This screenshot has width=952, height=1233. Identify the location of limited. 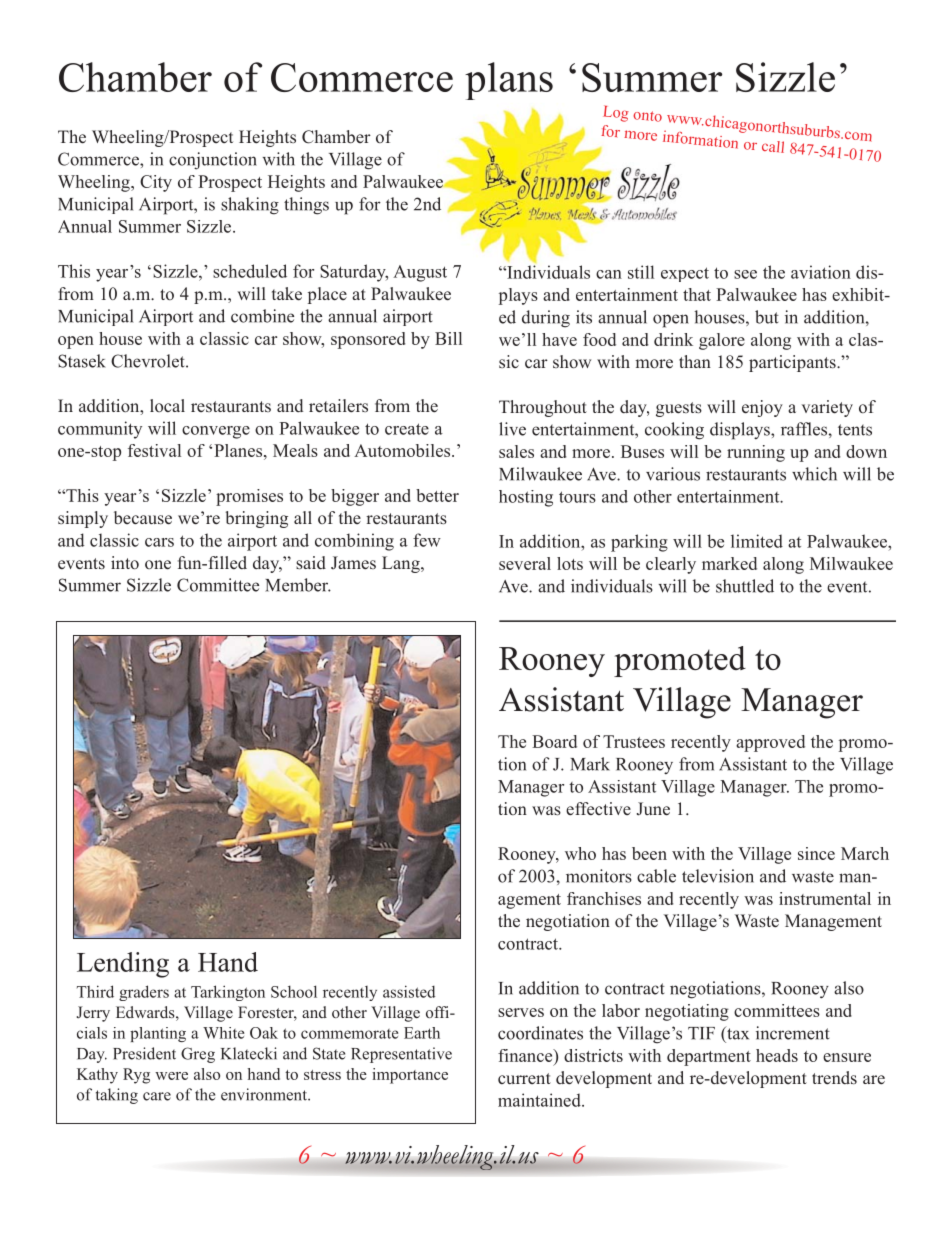
(757, 541).
